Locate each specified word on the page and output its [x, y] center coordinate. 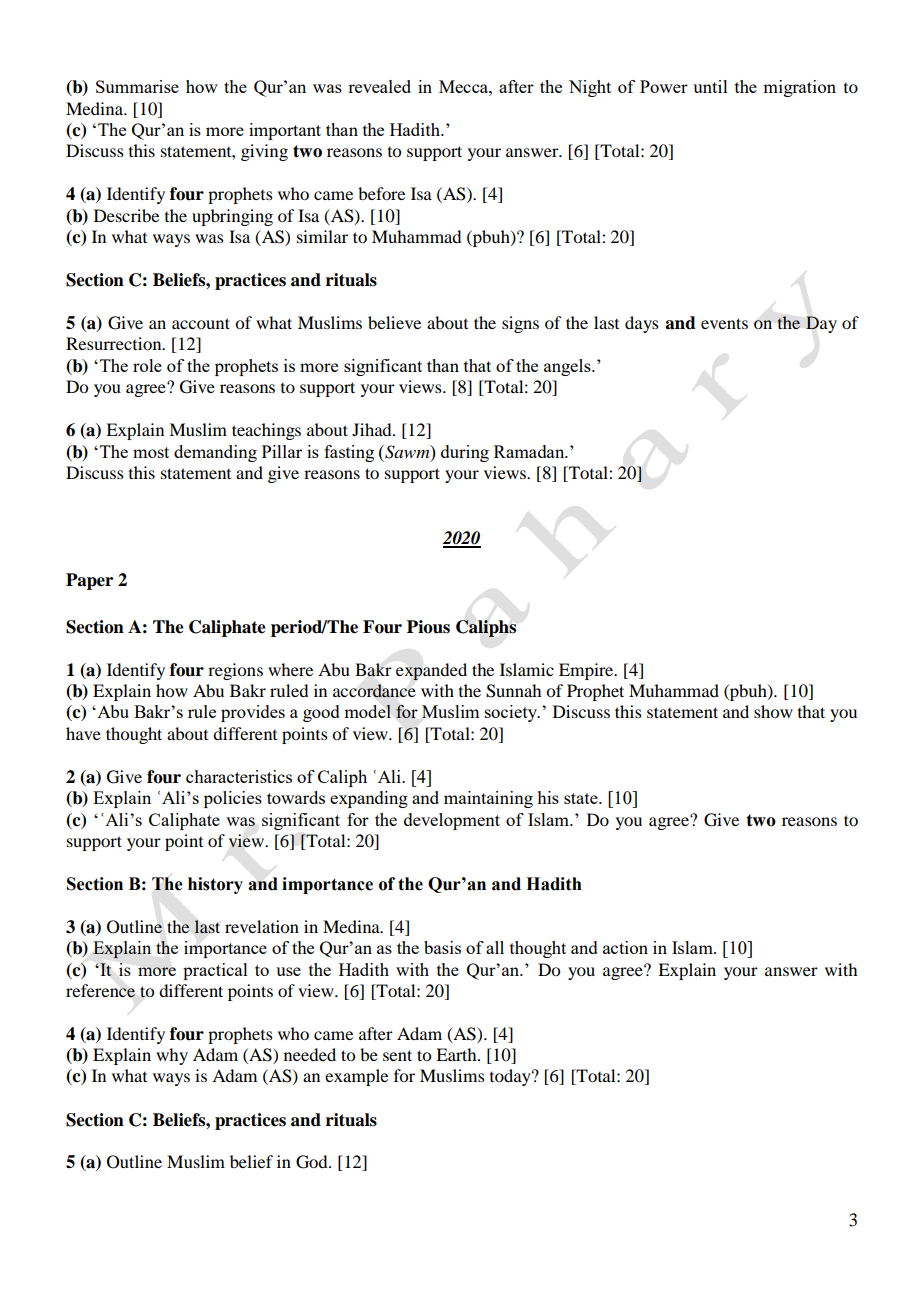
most [151, 452]
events [724, 323]
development [452, 821]
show [773, 711]
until [710, 86]
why [172, 1056]
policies [233, 799]
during [465, 453]
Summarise [137, 86]
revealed [379, 86]
